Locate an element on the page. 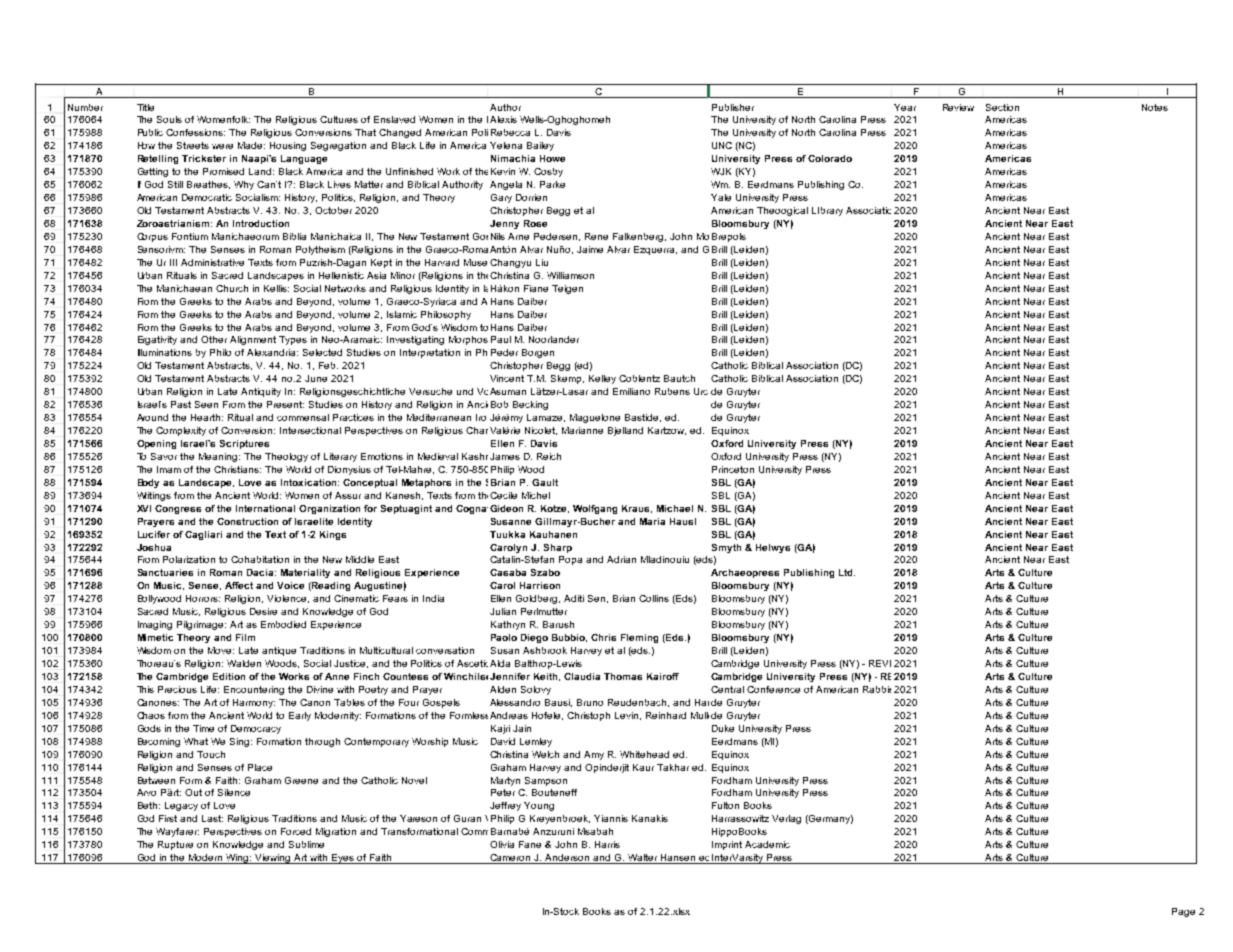  Wolfgang is located at coordinates (595, 509).
